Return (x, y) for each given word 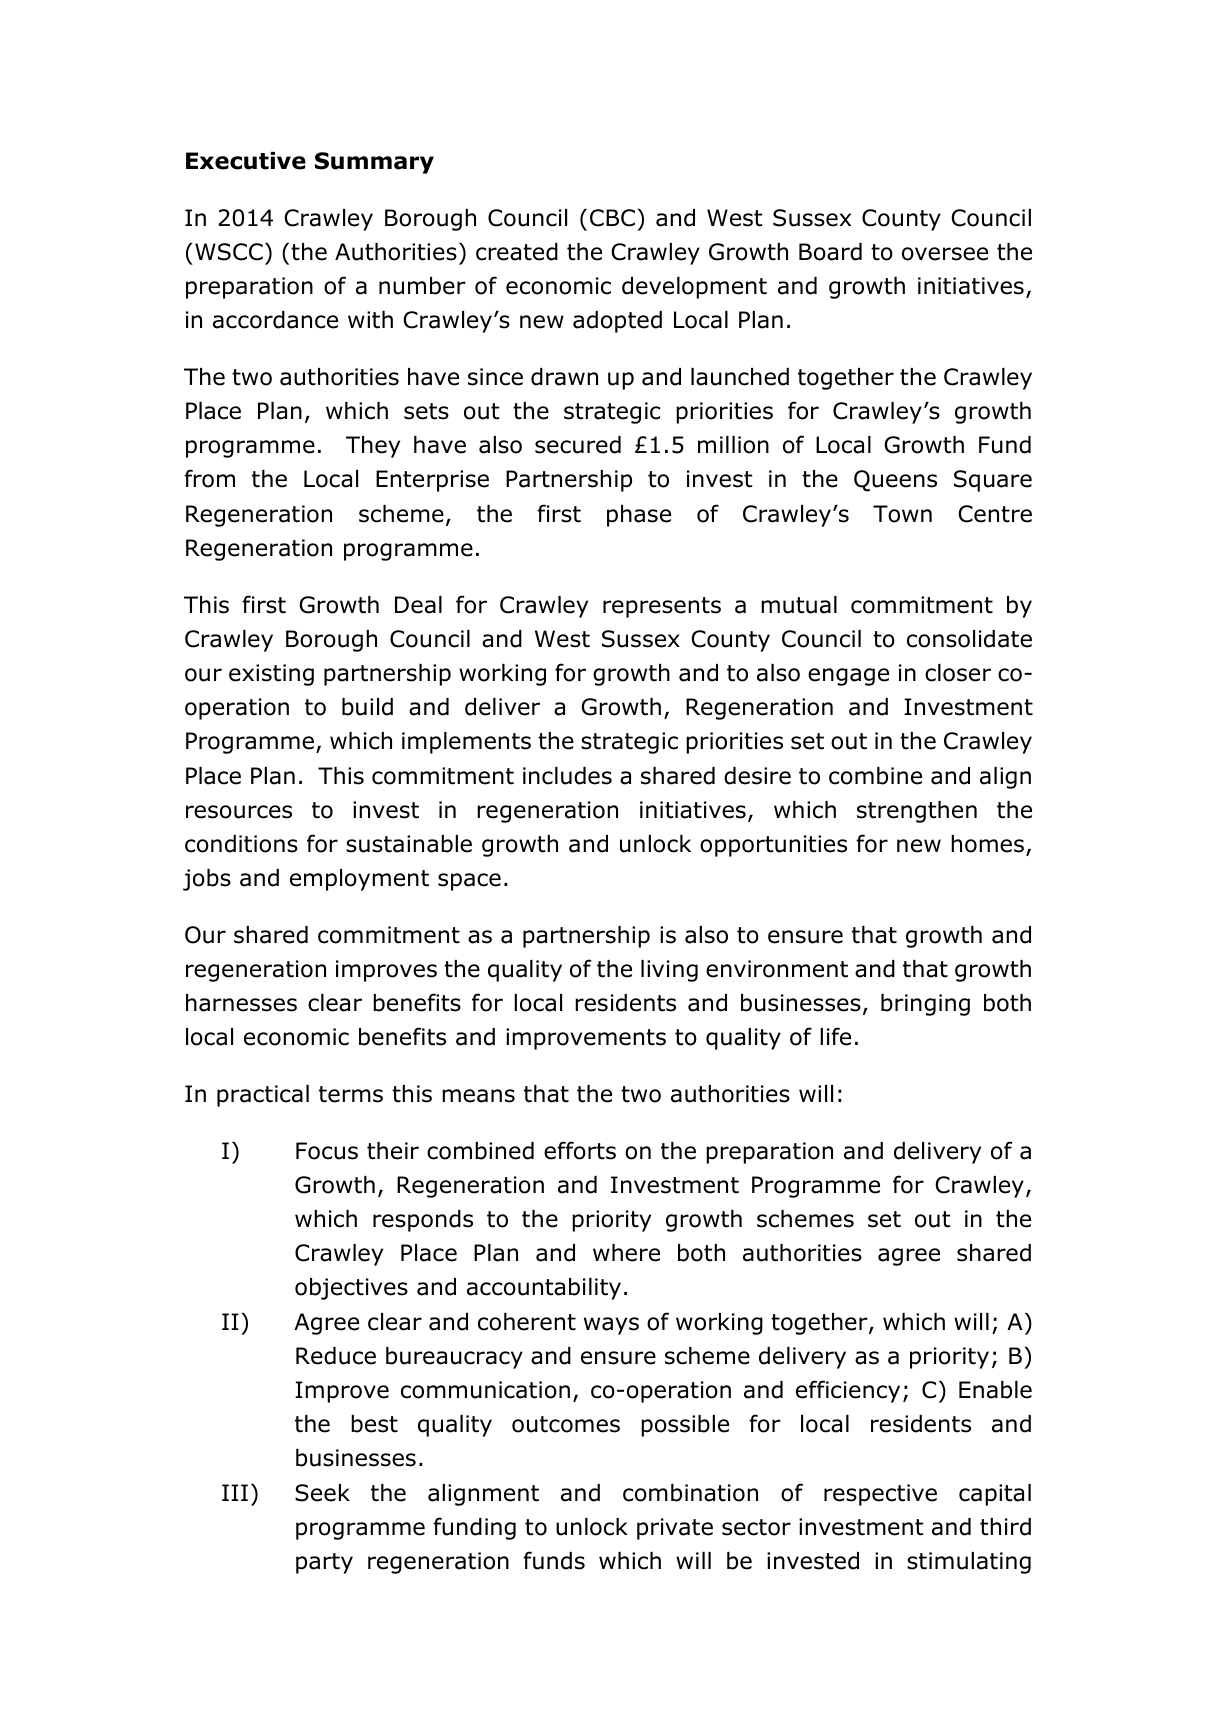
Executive (246, 161)
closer (958, 673)
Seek (322, 1493)
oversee (945, 254)
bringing (925, 1005)
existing (271, 675)
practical (263, 1096)
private (675, 1529)
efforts (580, 1150)
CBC (612, 218)
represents (662, 607)
